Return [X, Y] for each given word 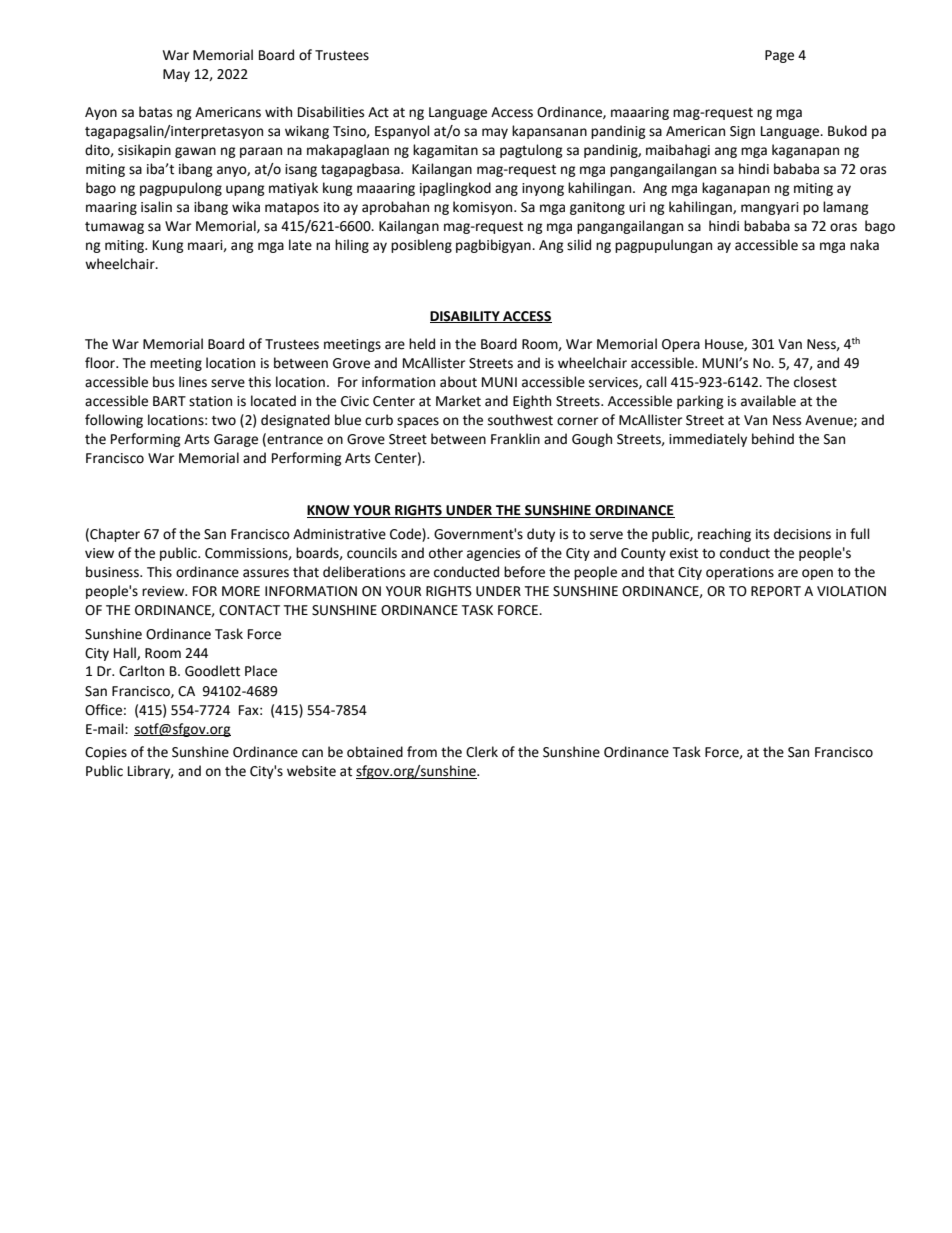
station [210, 401]
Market [458, 401]
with [278, 112]
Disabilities [331, 112]
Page [779, 56]
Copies [106, 753]
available [768, 401]
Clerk [482, 752]
